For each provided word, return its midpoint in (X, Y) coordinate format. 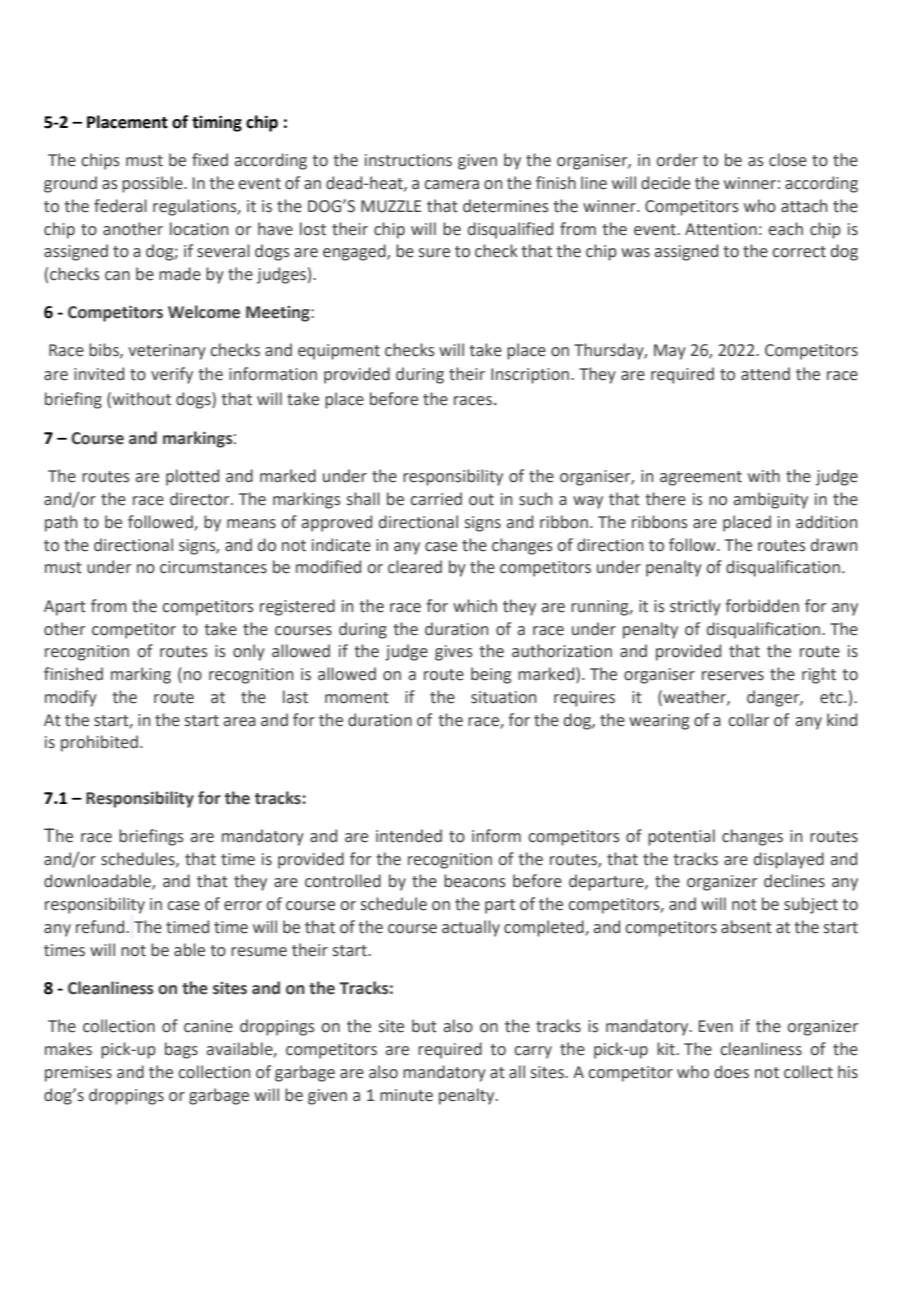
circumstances (213, 567)
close (788, 160)
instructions (408, 160)
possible (153, 184)
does (731, 1072)
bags (181, 1050)
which (475, 606)
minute (406, 1095)
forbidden (762, 606)
